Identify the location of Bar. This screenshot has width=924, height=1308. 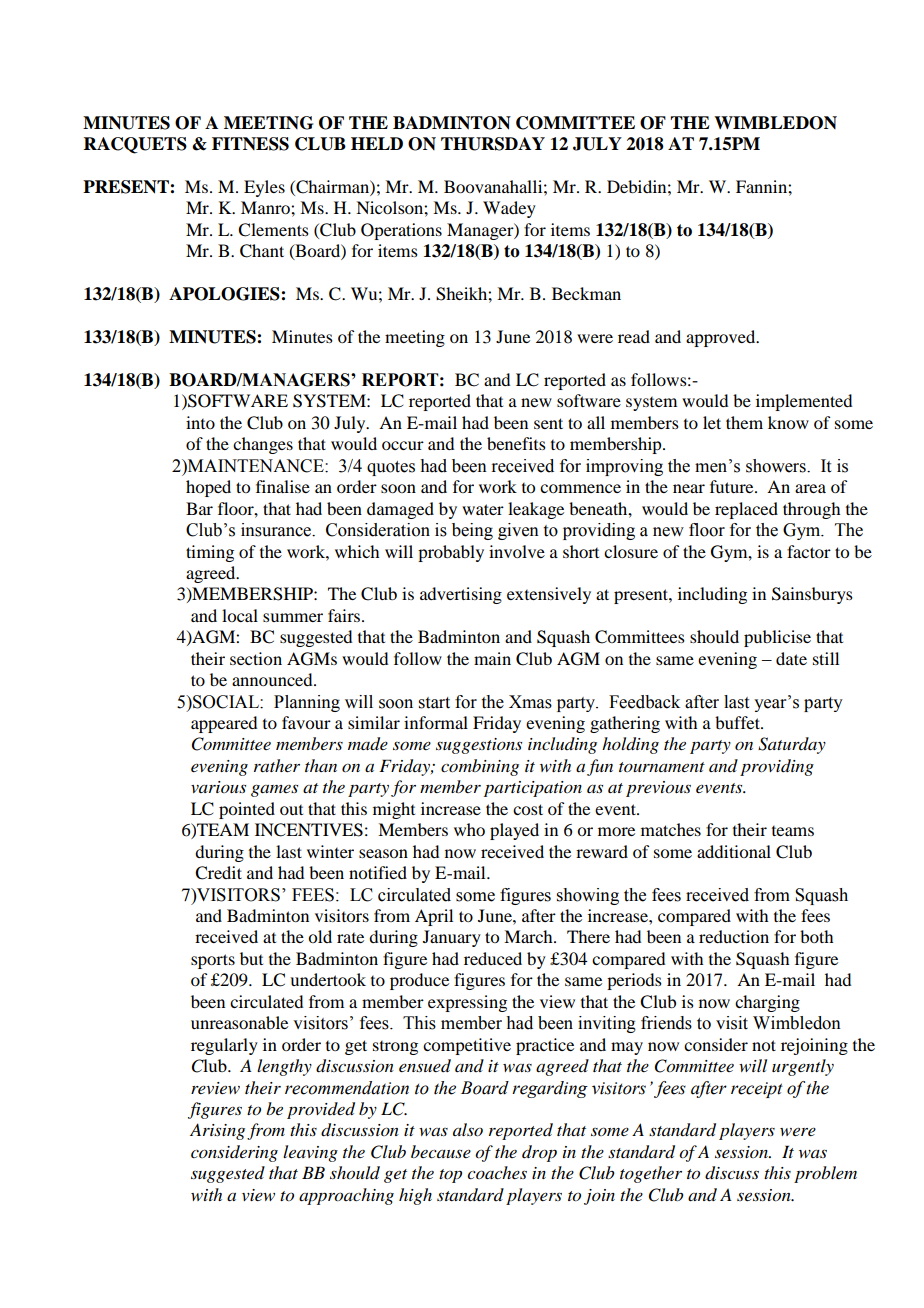
(199, 508).
